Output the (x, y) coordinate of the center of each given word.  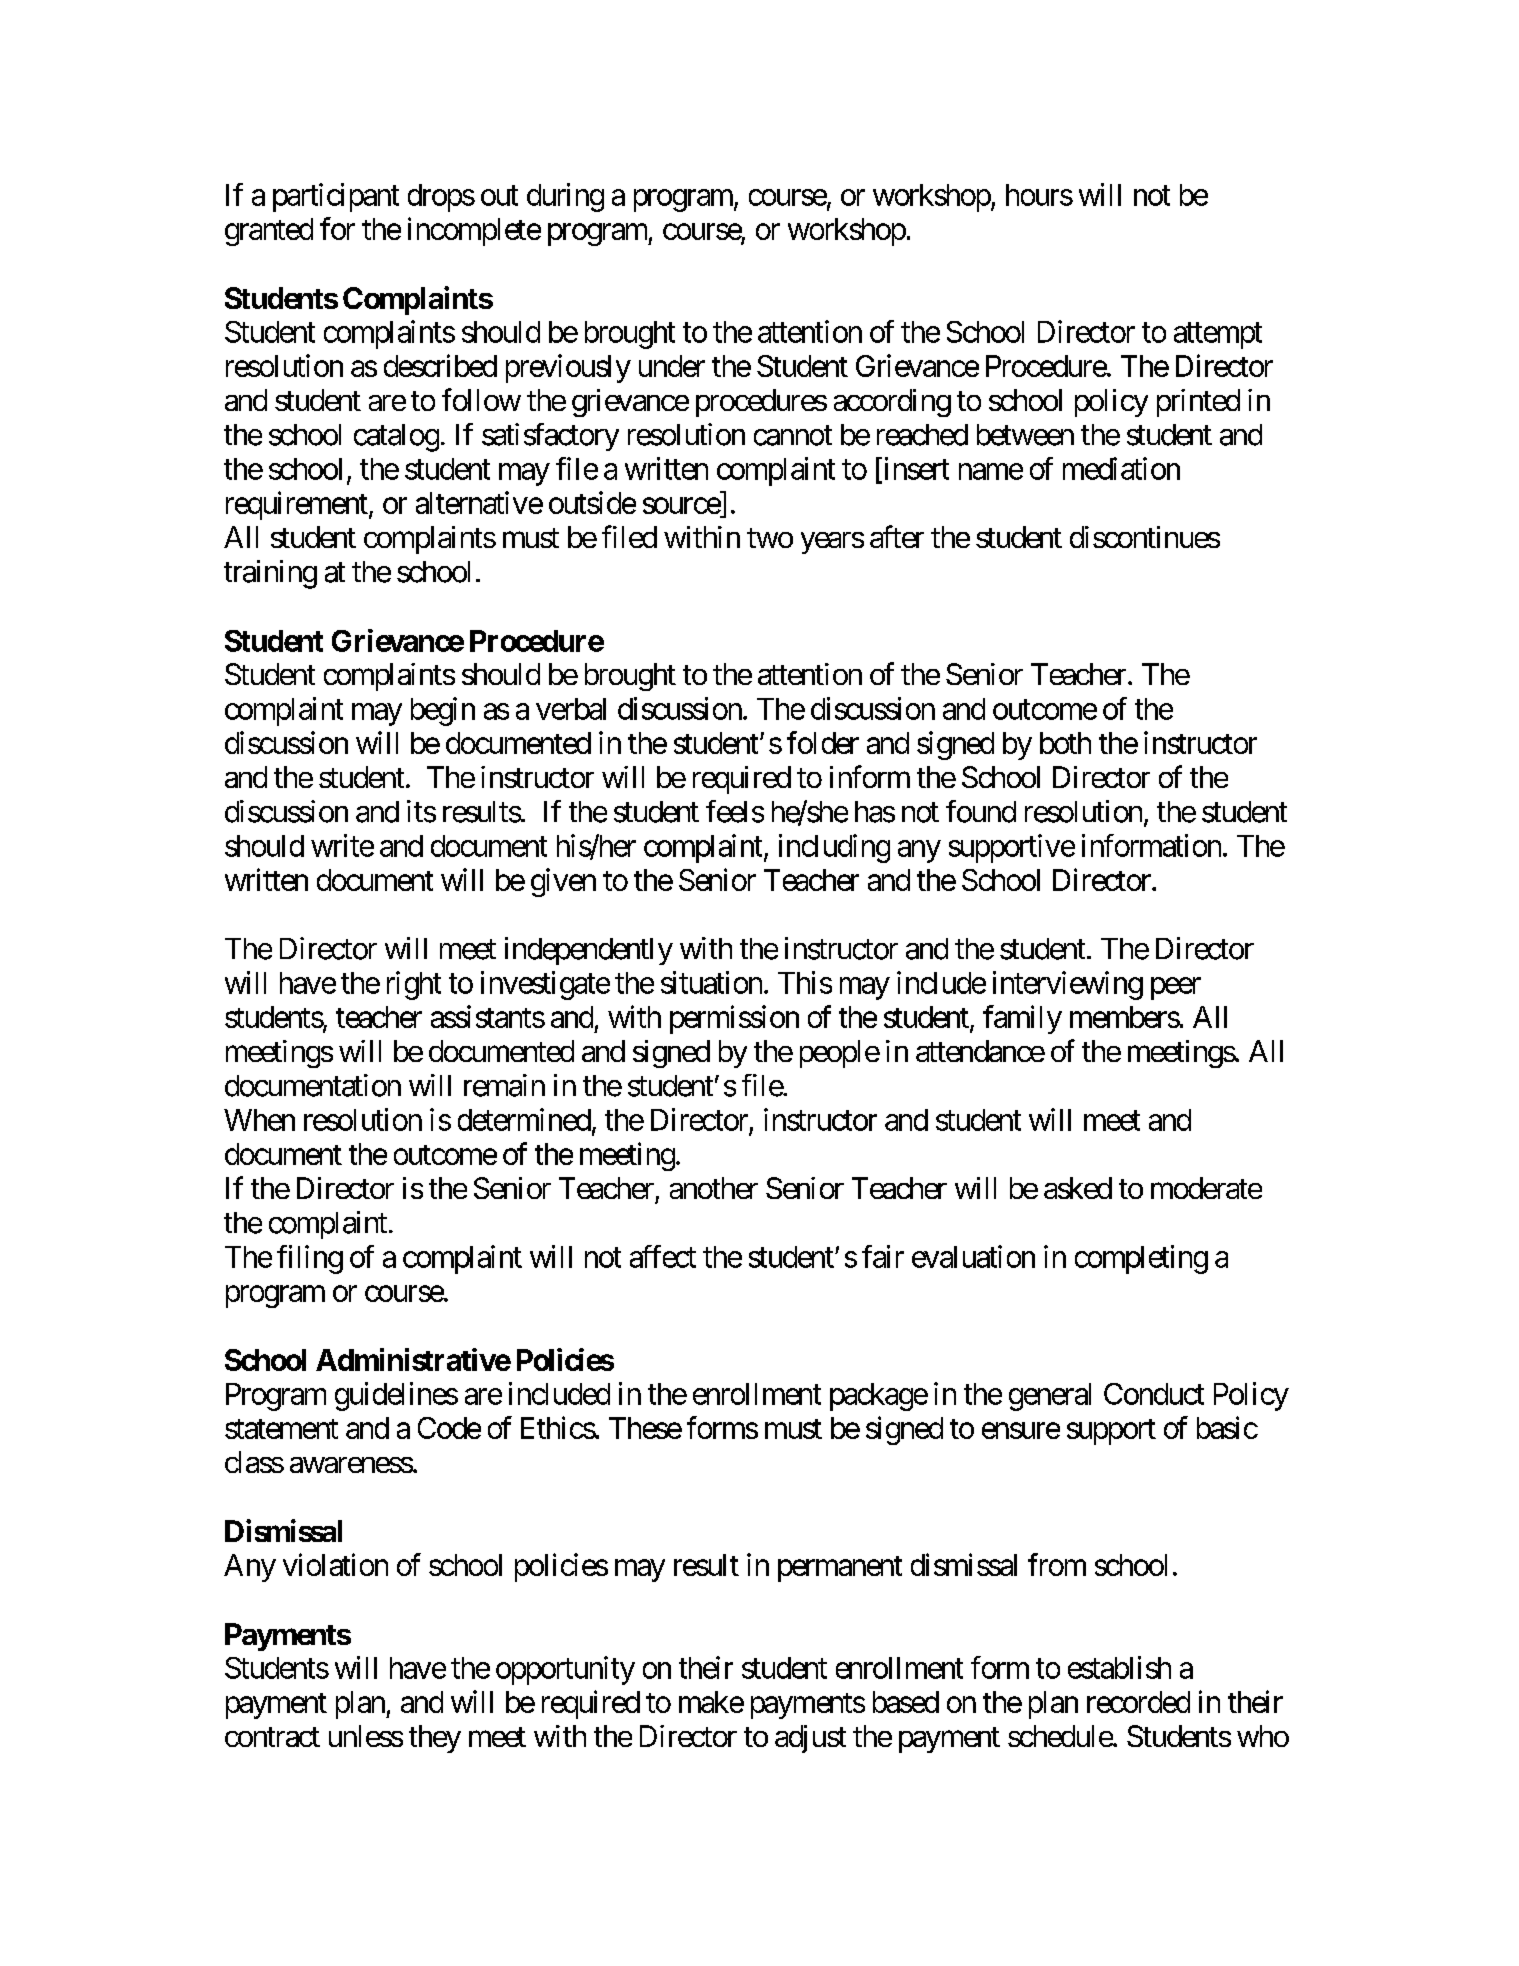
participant (336, 197)
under (672, 366)
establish (1119, 1667)
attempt (1218, 336)
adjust (810, 1739)
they (435, 1739)
